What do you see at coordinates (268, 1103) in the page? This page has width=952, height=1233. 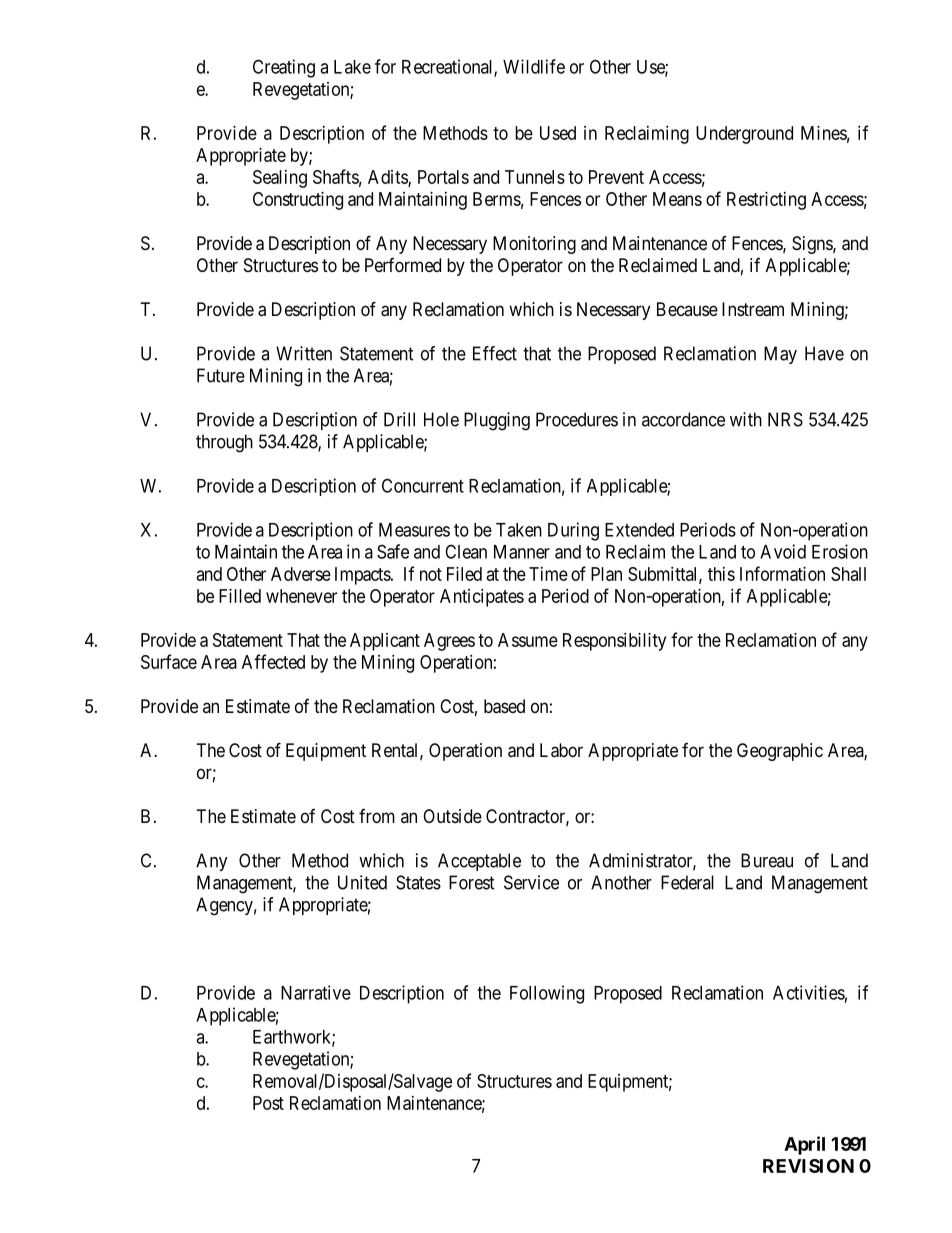 I see `Post` at bounding box center [268, 1103].
